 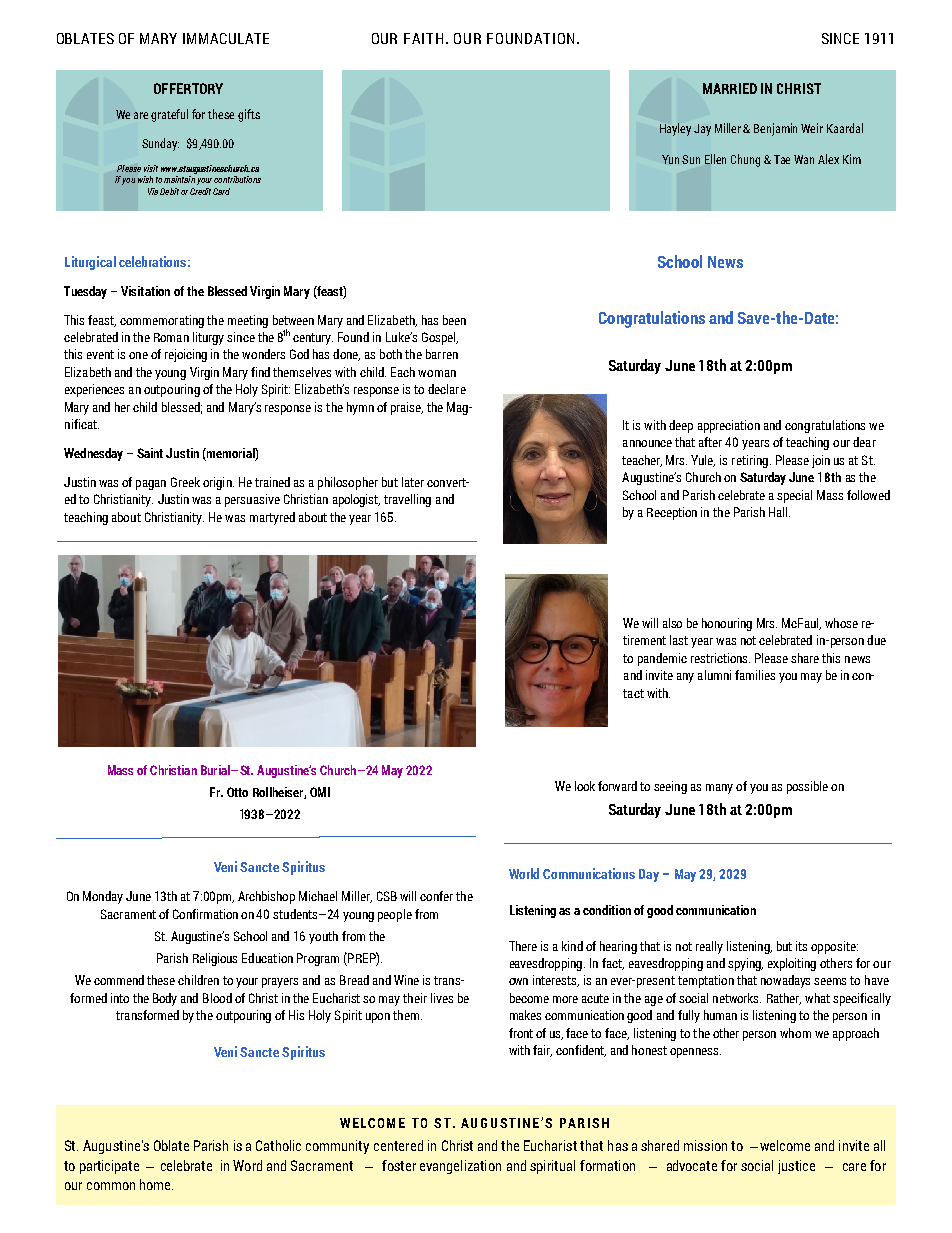 What do you see at coordinates (156, 1184) in the page?
I see `home` at bounding box center [156, 1184].
